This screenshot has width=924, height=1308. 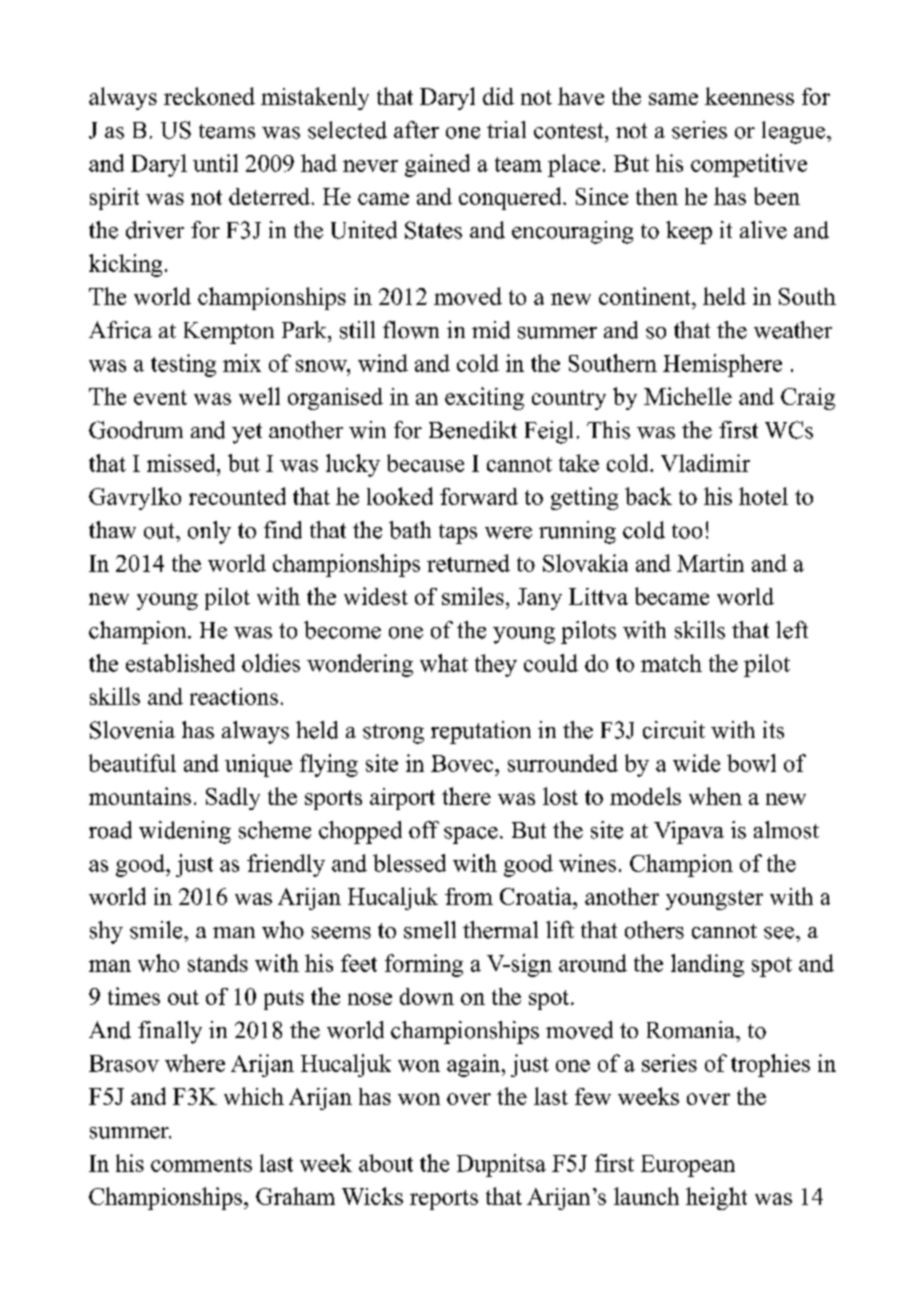 What do you see at coordinates (479, 496) in the screenshot?
I see `forward` at bounding box center [479, 496].
